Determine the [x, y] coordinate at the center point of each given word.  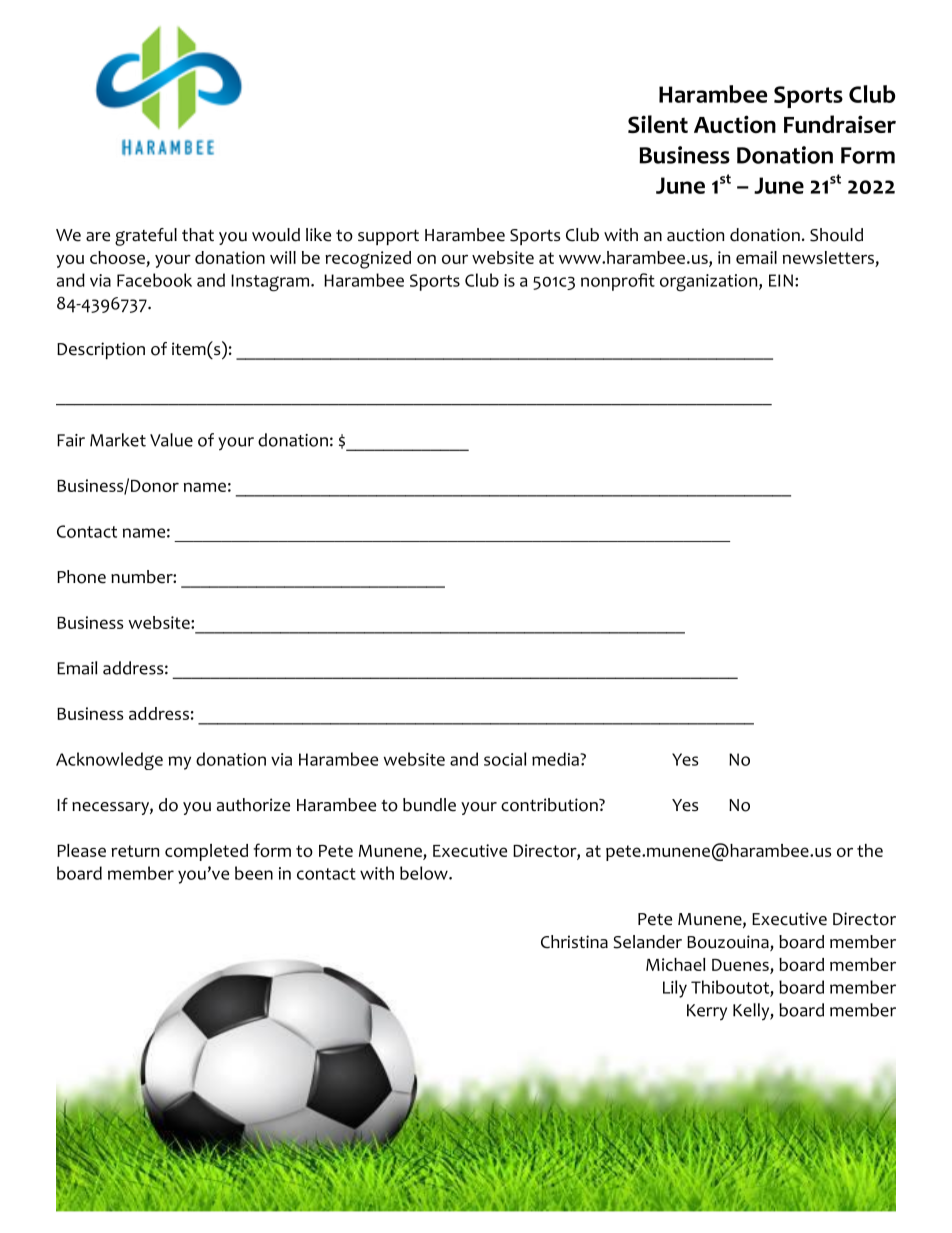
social [505, 759]
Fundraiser [840, 124]
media [556, 759]
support [388, 237]
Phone [81, 577]
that [198, 234]
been [254, 873]
